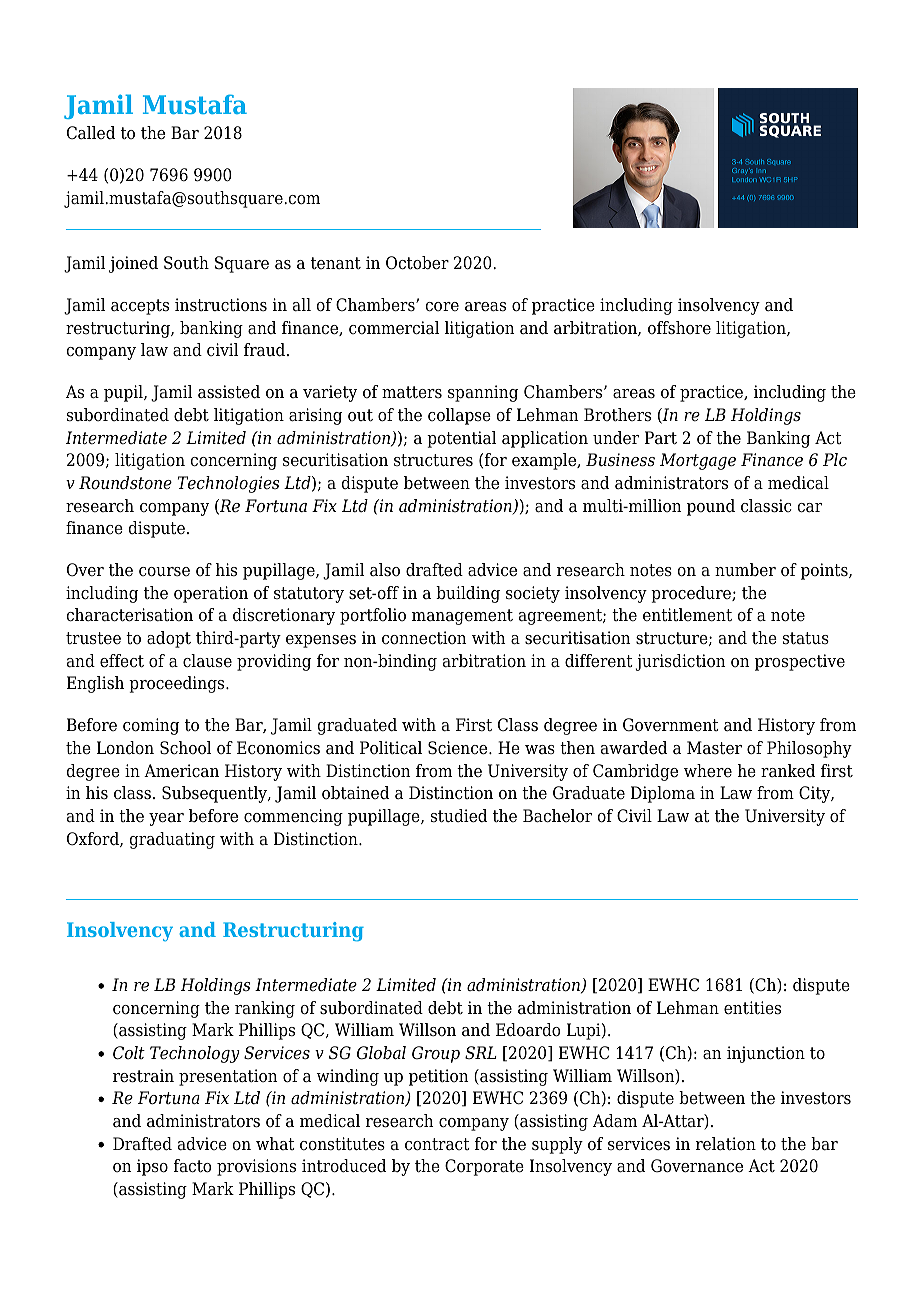 The width and height of the screenshot is (924, 1308). What do you see at coordinates (437, 1144) in the screenshot?
I see `contract` at bounding box center [437, 1144].
